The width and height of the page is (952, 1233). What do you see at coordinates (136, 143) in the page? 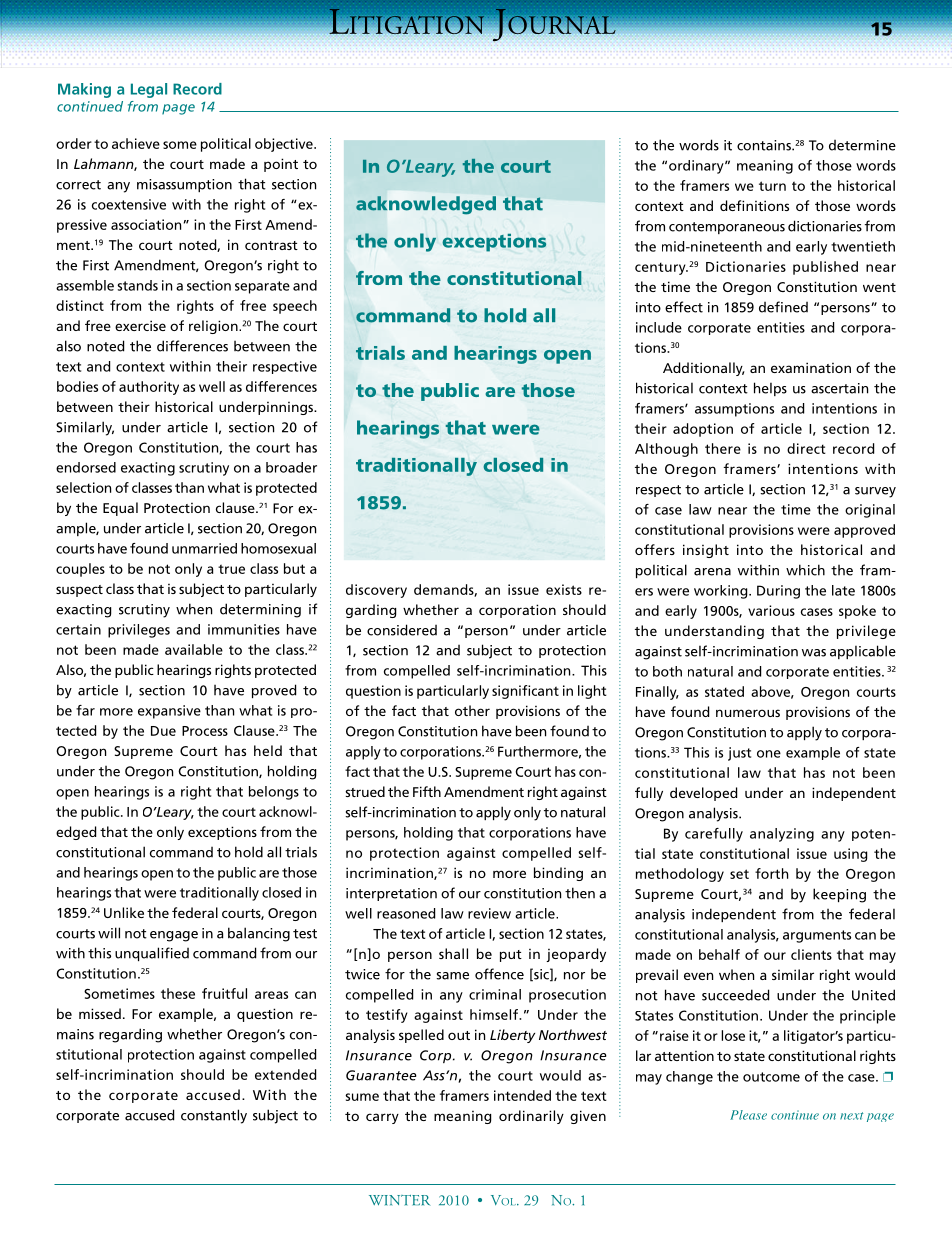
I see `achieve` at bounding box center [136, 143].
